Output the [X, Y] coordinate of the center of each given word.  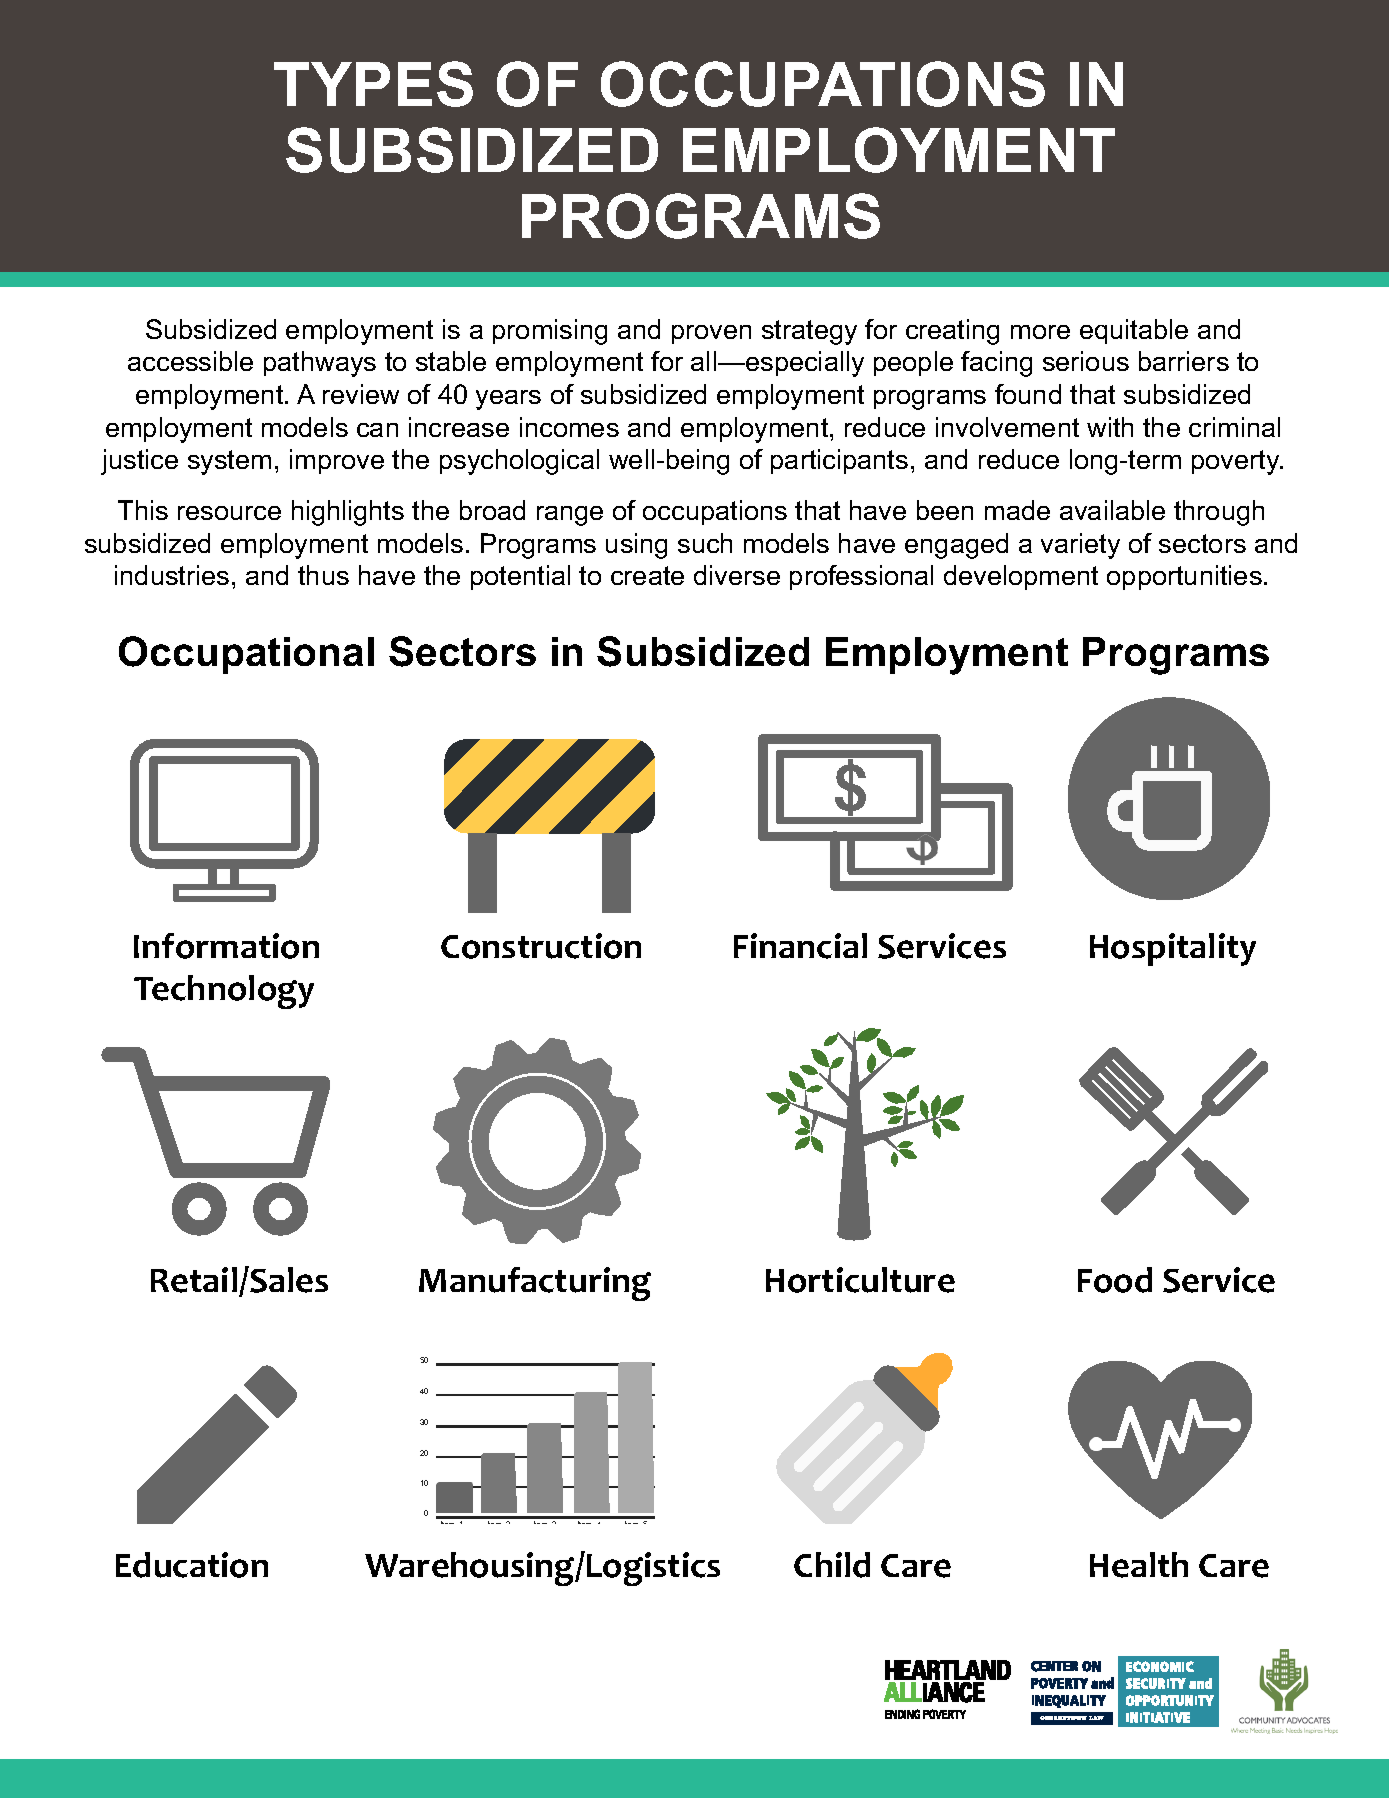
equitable [1134, 331]
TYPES [373, 84]
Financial [800, 946]
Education [192, 1565]
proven [711, 334]
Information [226, 946]
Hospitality [1173, 949]
